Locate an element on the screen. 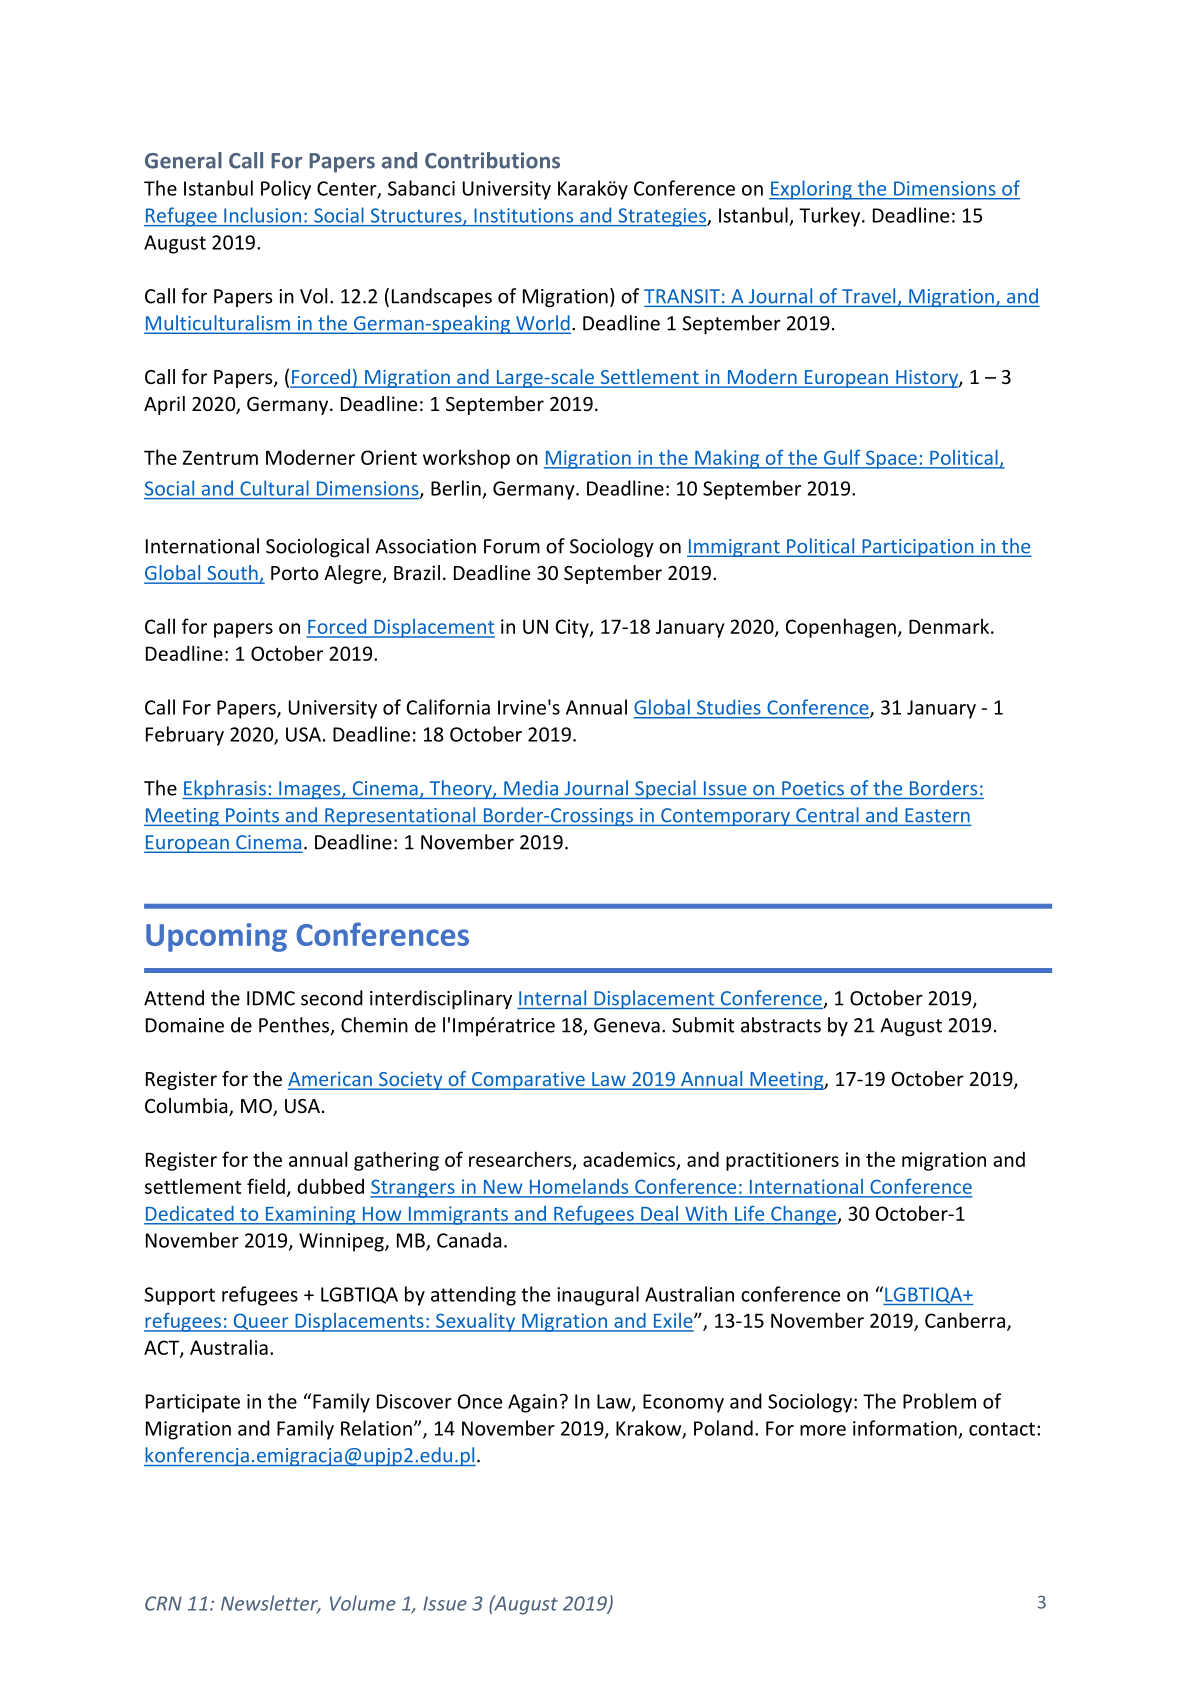  City is located at coordinates (573, 628).
